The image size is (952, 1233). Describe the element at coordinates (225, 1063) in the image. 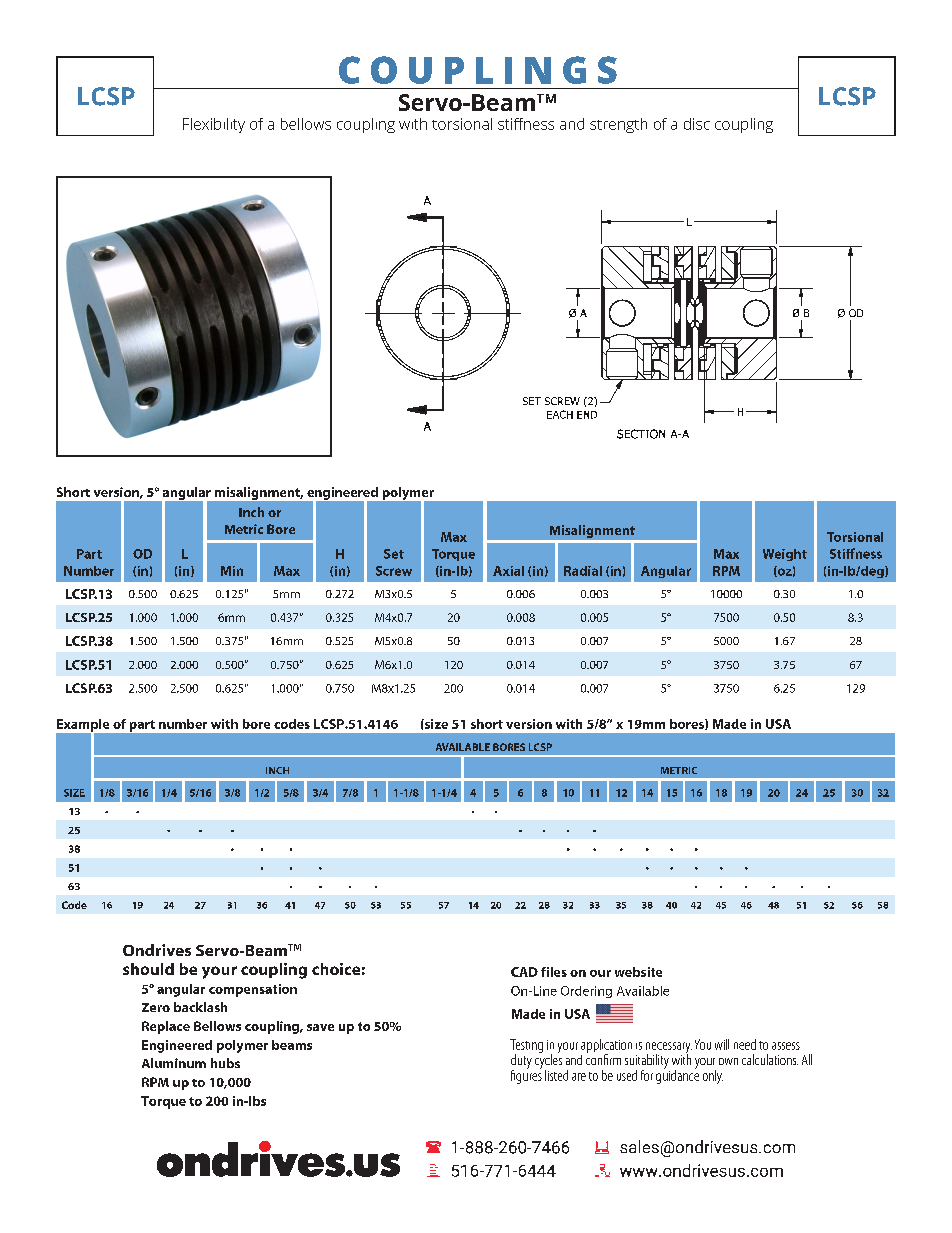

I see `hubs` at that location.
